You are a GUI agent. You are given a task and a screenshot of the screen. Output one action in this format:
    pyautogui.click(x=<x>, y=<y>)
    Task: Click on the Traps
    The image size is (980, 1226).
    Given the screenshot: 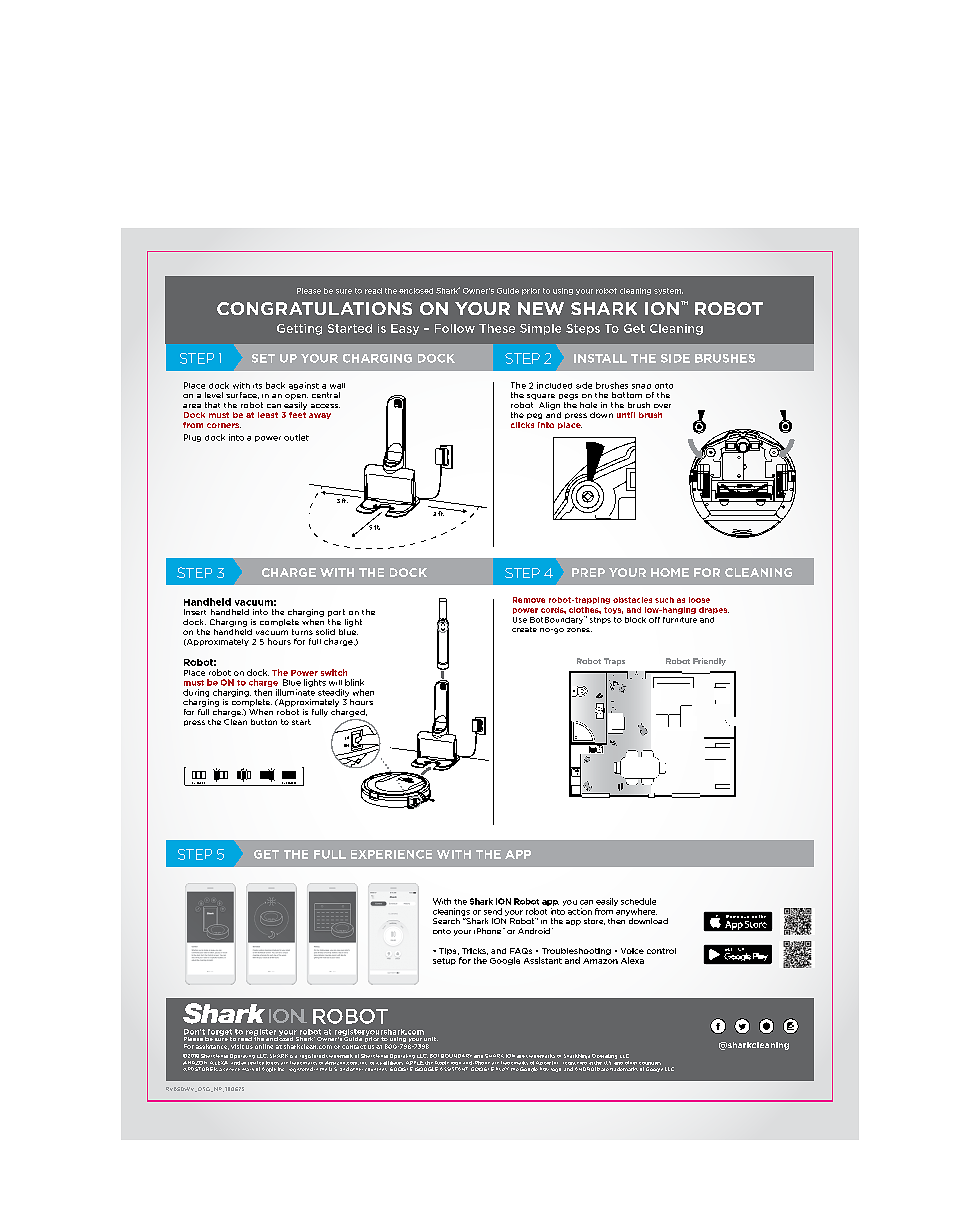 What is the action you would take?
    pyautogui.click(x=614, y=662)
